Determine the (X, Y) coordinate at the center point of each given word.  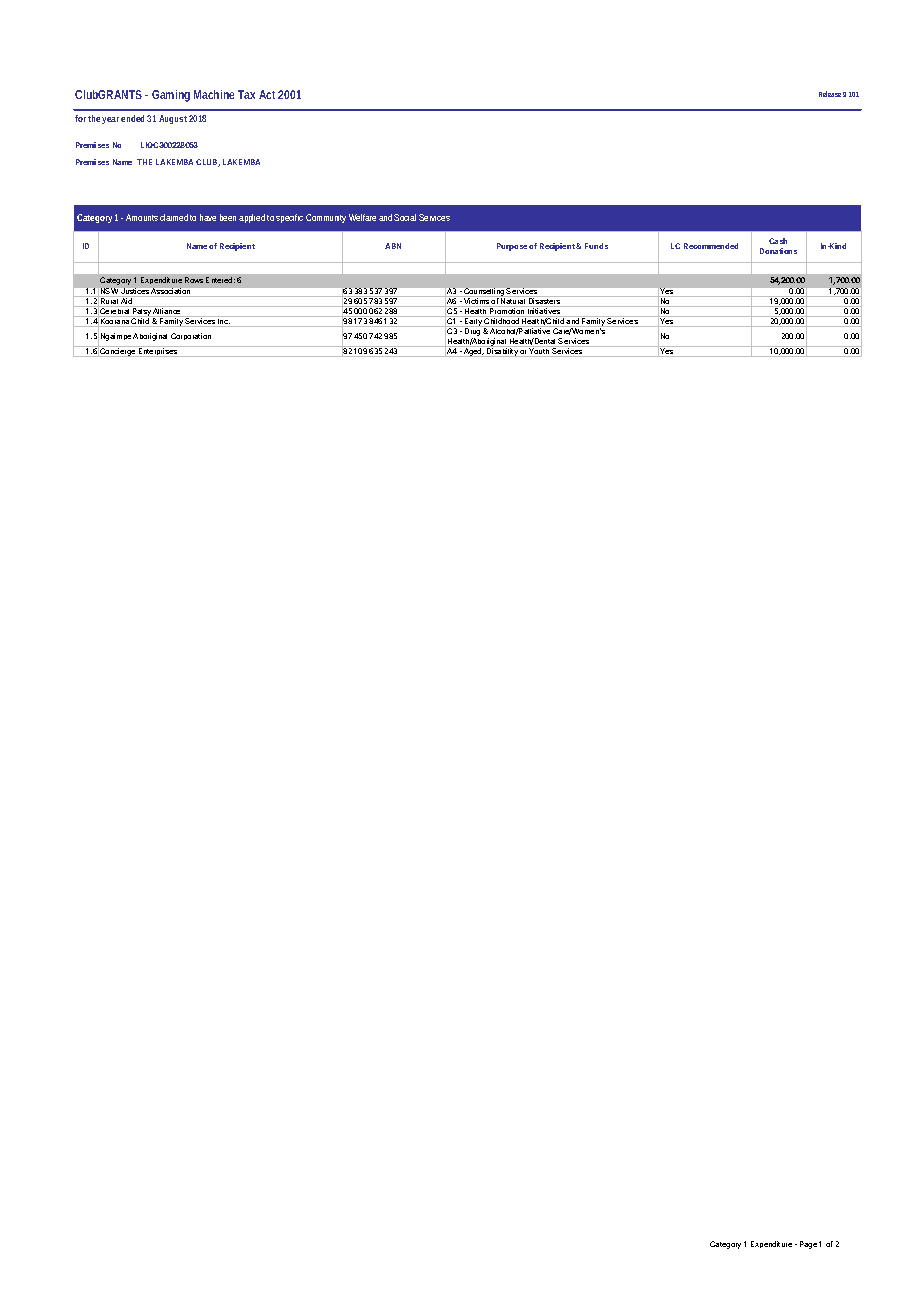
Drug (473, 332)
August (173, 119)
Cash (778, 241)
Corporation (191, 336)
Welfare (362, 217)
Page (808, 1245)
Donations (778, 251)
